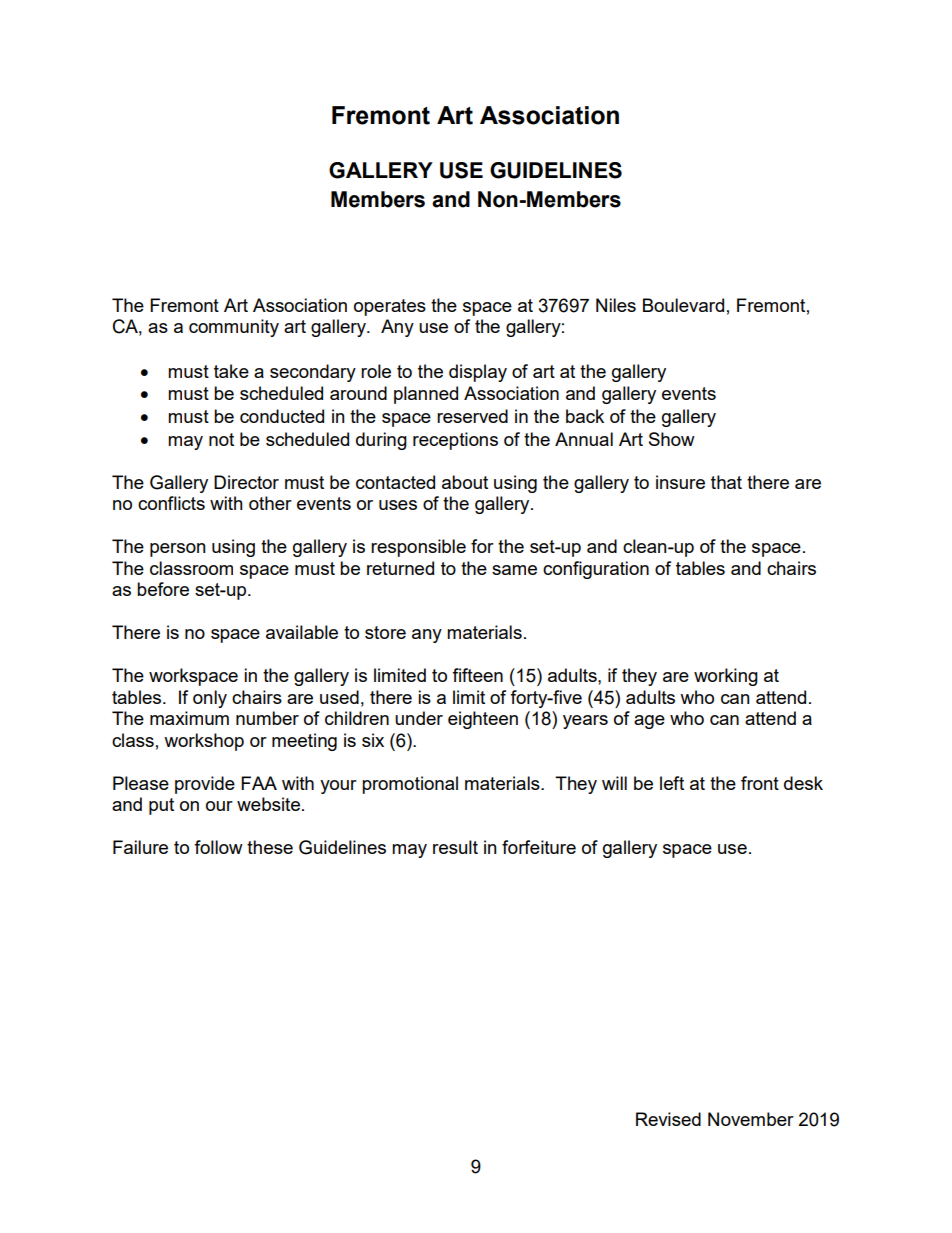  Describe the element at coordinates (234, 328) in the screenshot. I see `community` at that location.
